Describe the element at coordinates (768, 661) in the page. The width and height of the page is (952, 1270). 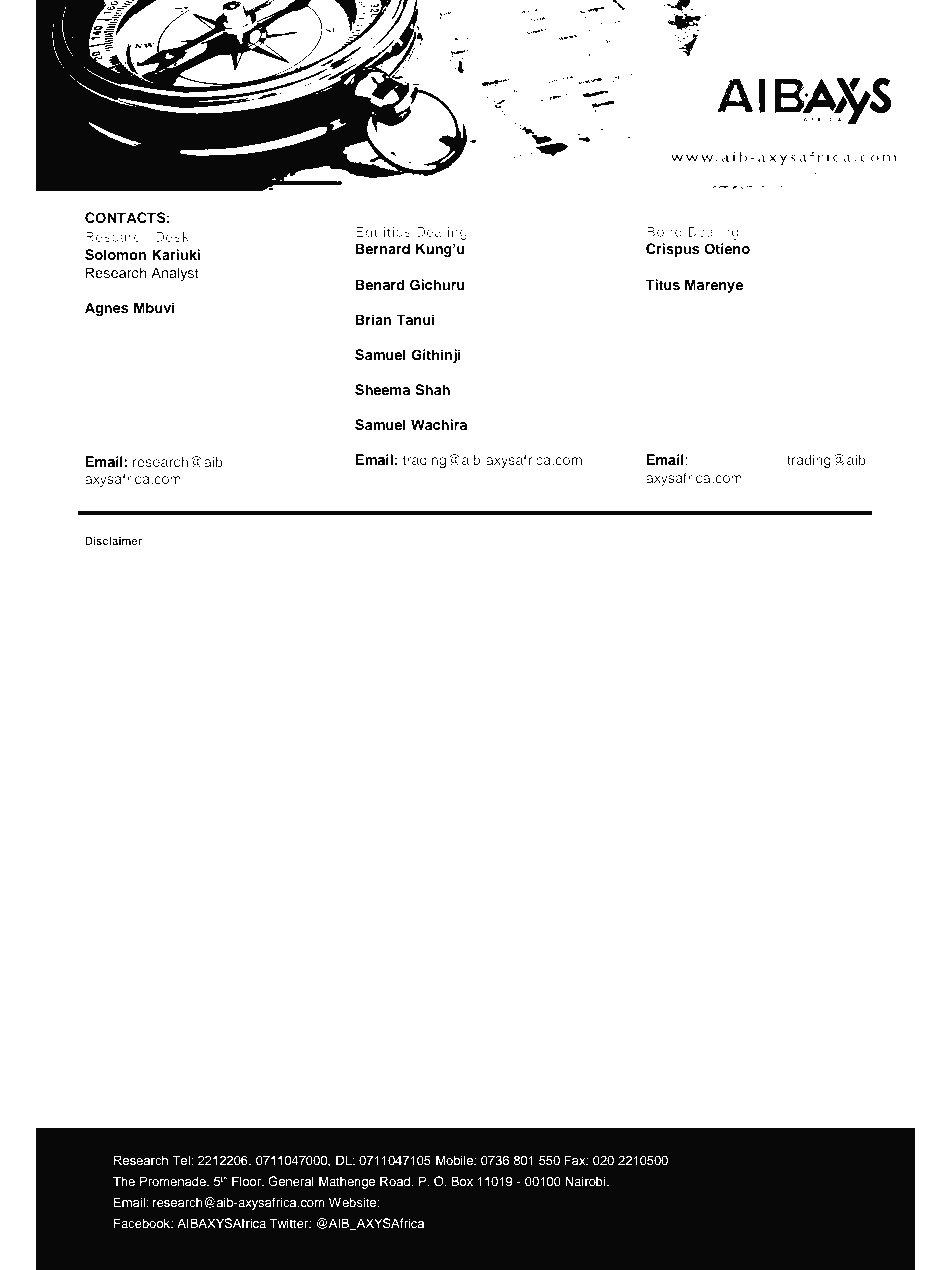
I see `preparing` at that location.
